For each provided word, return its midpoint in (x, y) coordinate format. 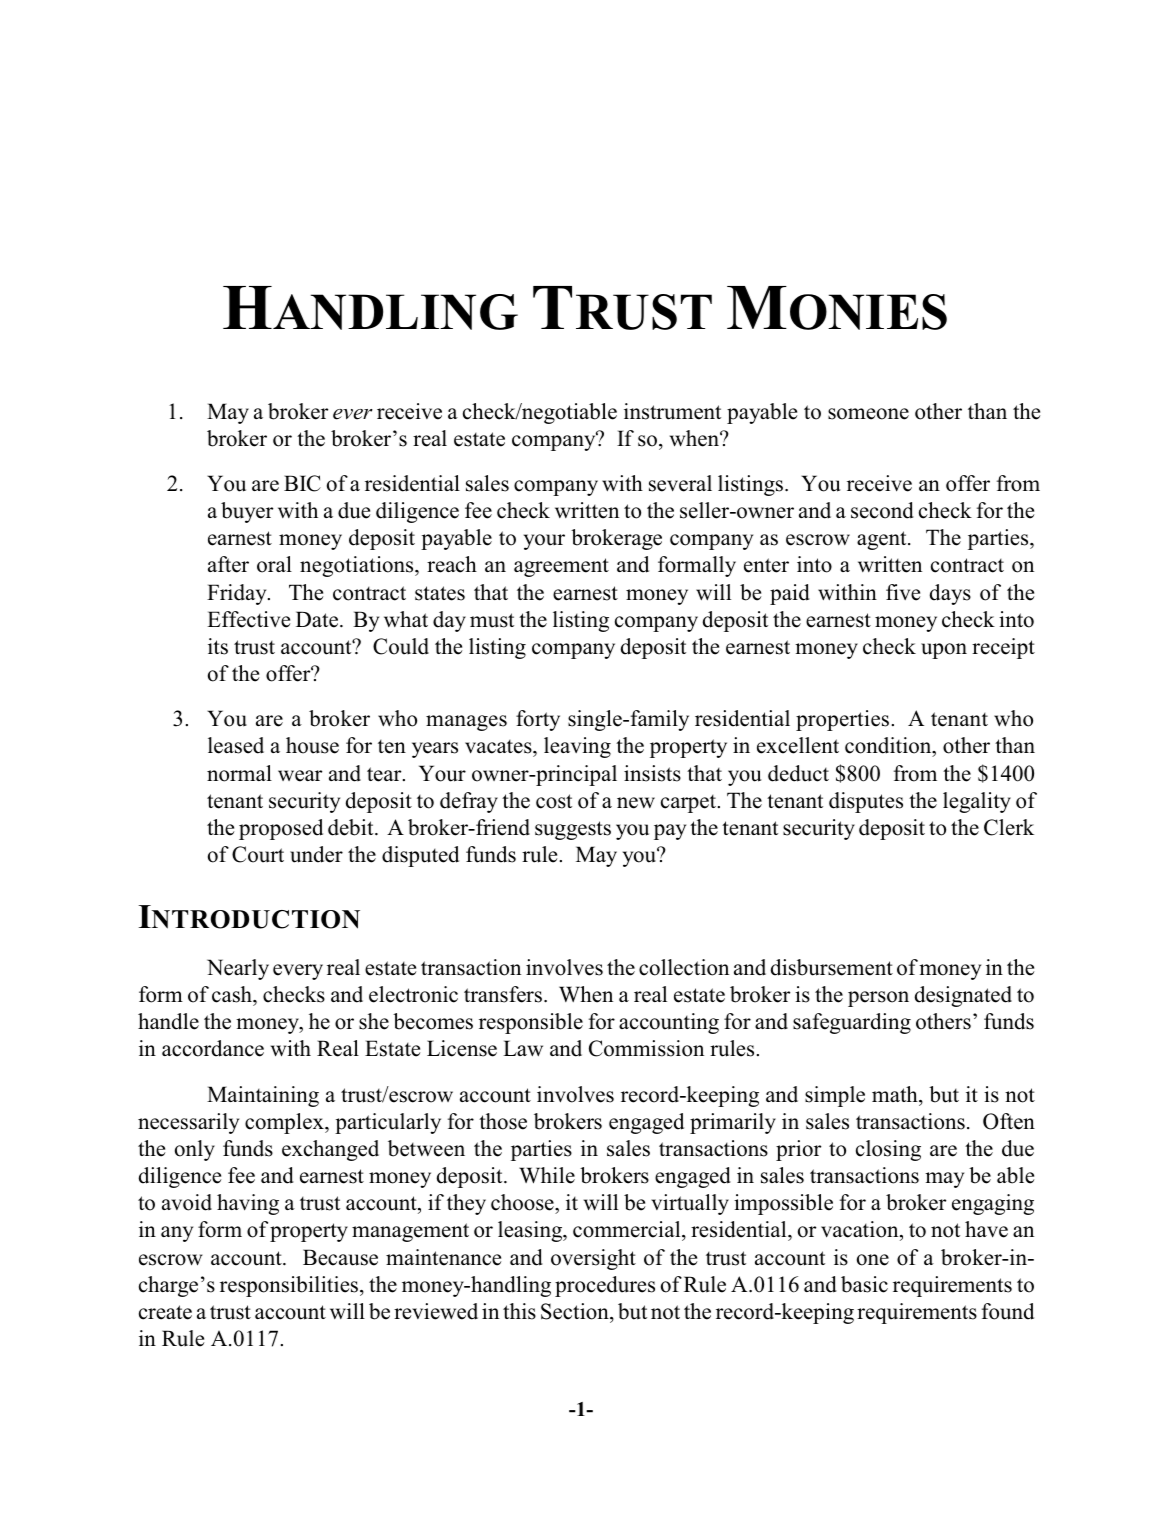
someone (868, 414)
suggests (573, 830)
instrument (672, 411)
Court (258, 854)
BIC (302, 483)
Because (340, 1257)
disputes (866, 802)
